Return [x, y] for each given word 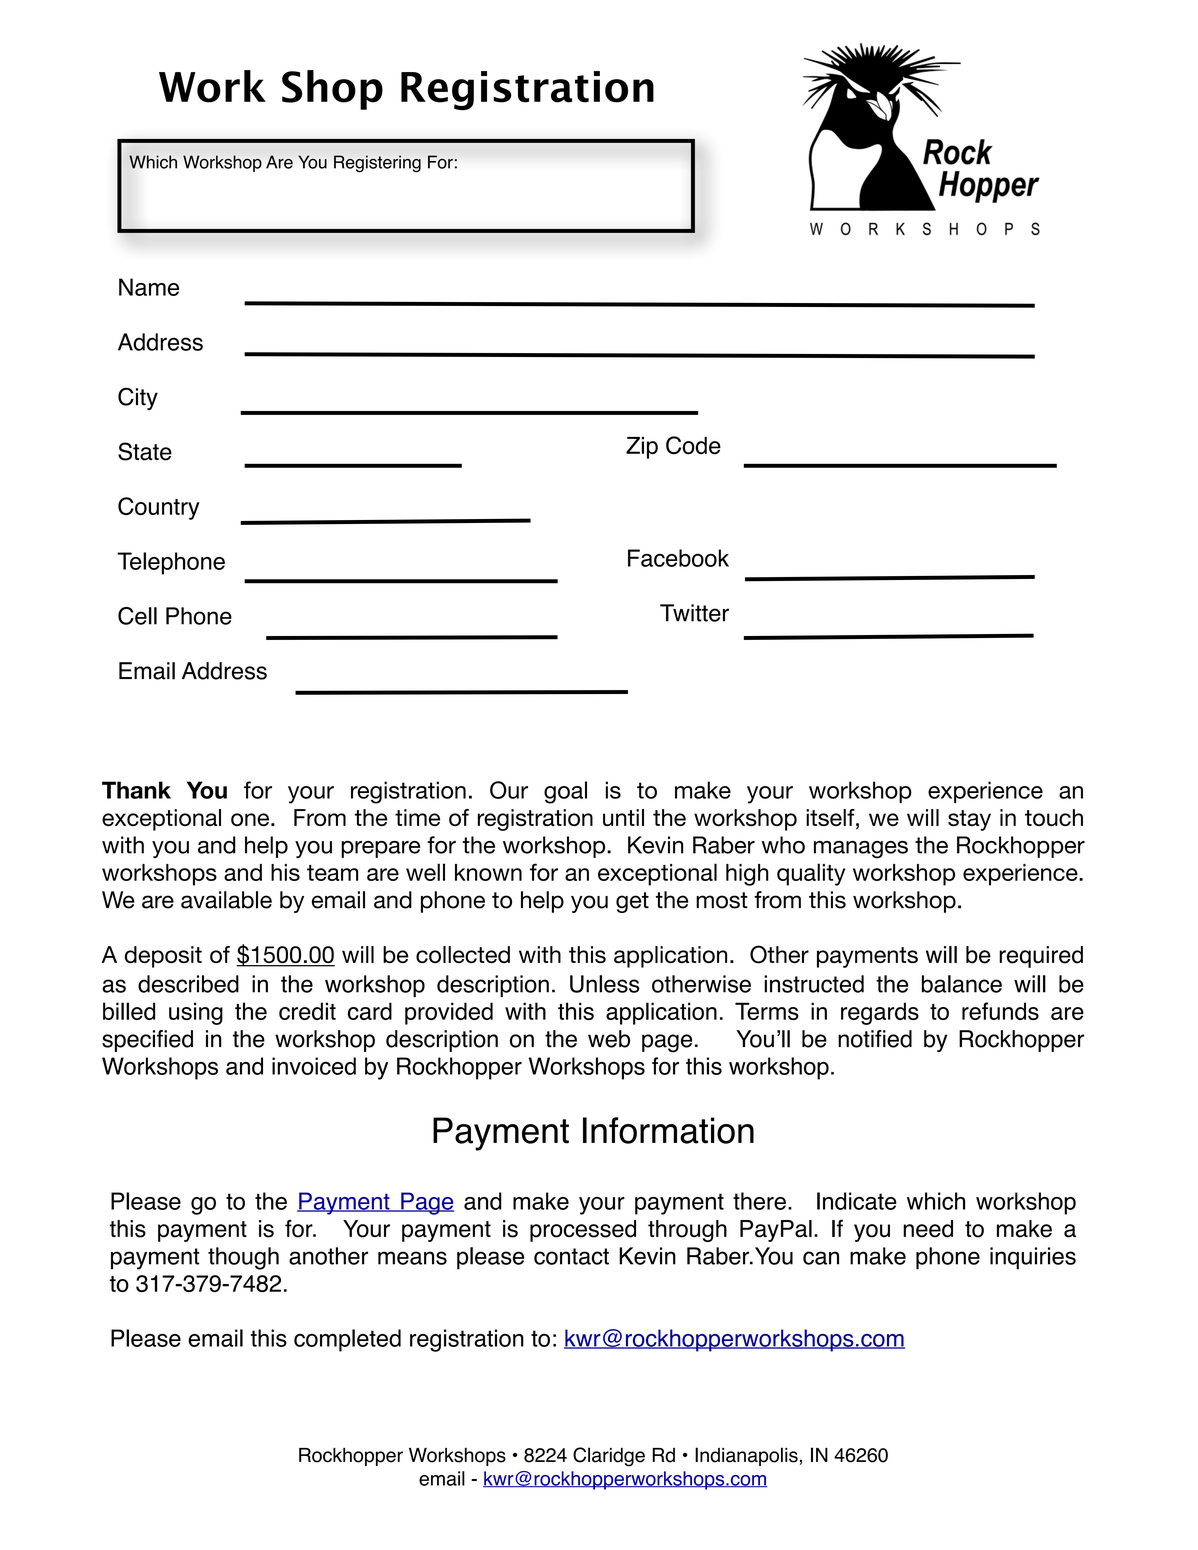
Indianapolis [746, 1456]
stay [969, 820]
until [623, 817]
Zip [642, 448]
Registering [377, 163]
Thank [136, 790]
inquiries [1033, 1258]
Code [693, 445]
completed [347, 1340]
